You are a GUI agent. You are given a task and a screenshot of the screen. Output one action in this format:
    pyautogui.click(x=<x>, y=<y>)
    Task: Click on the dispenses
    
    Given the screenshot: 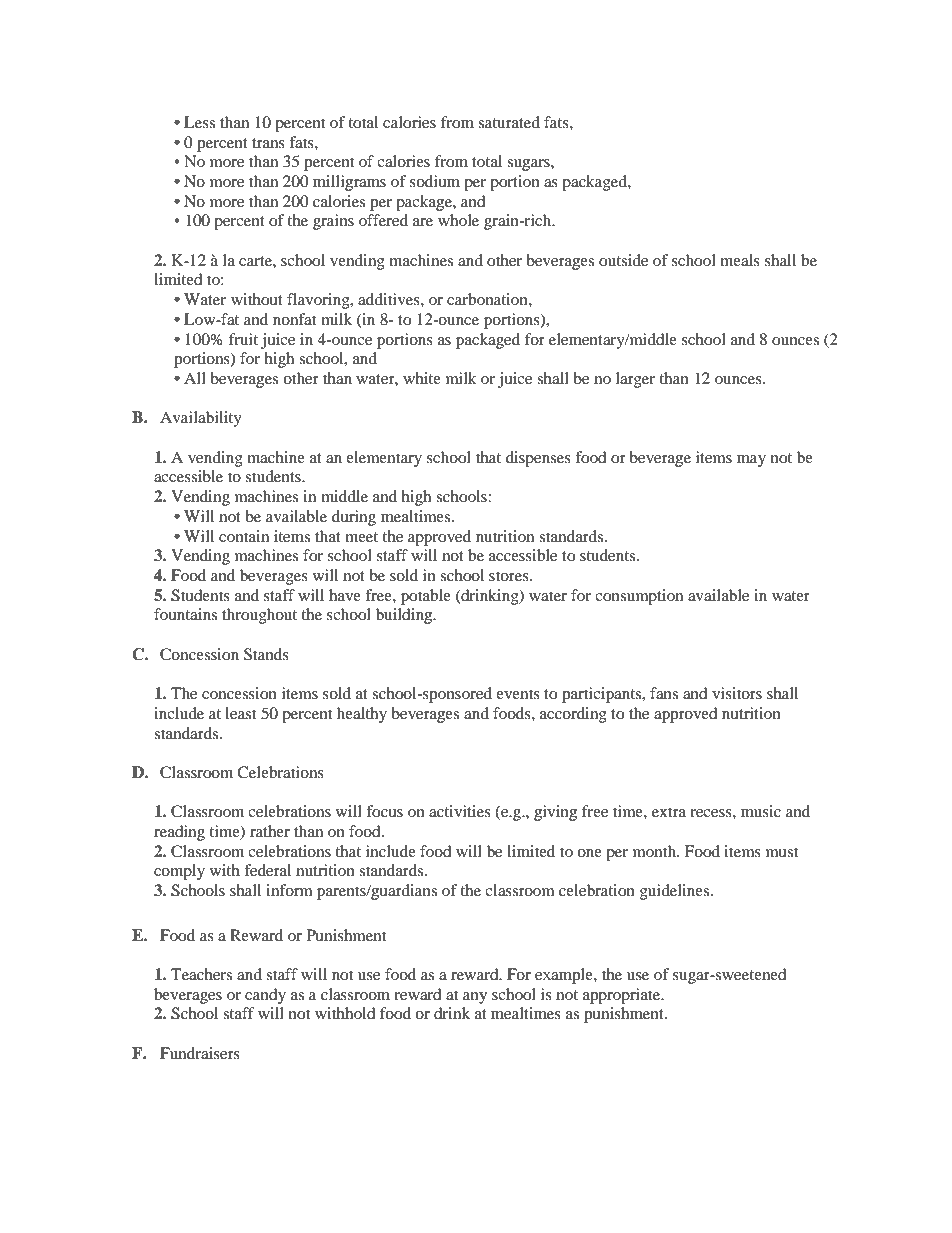 What is the action you would take?
    pyautogui.click(x=538, y=459)
